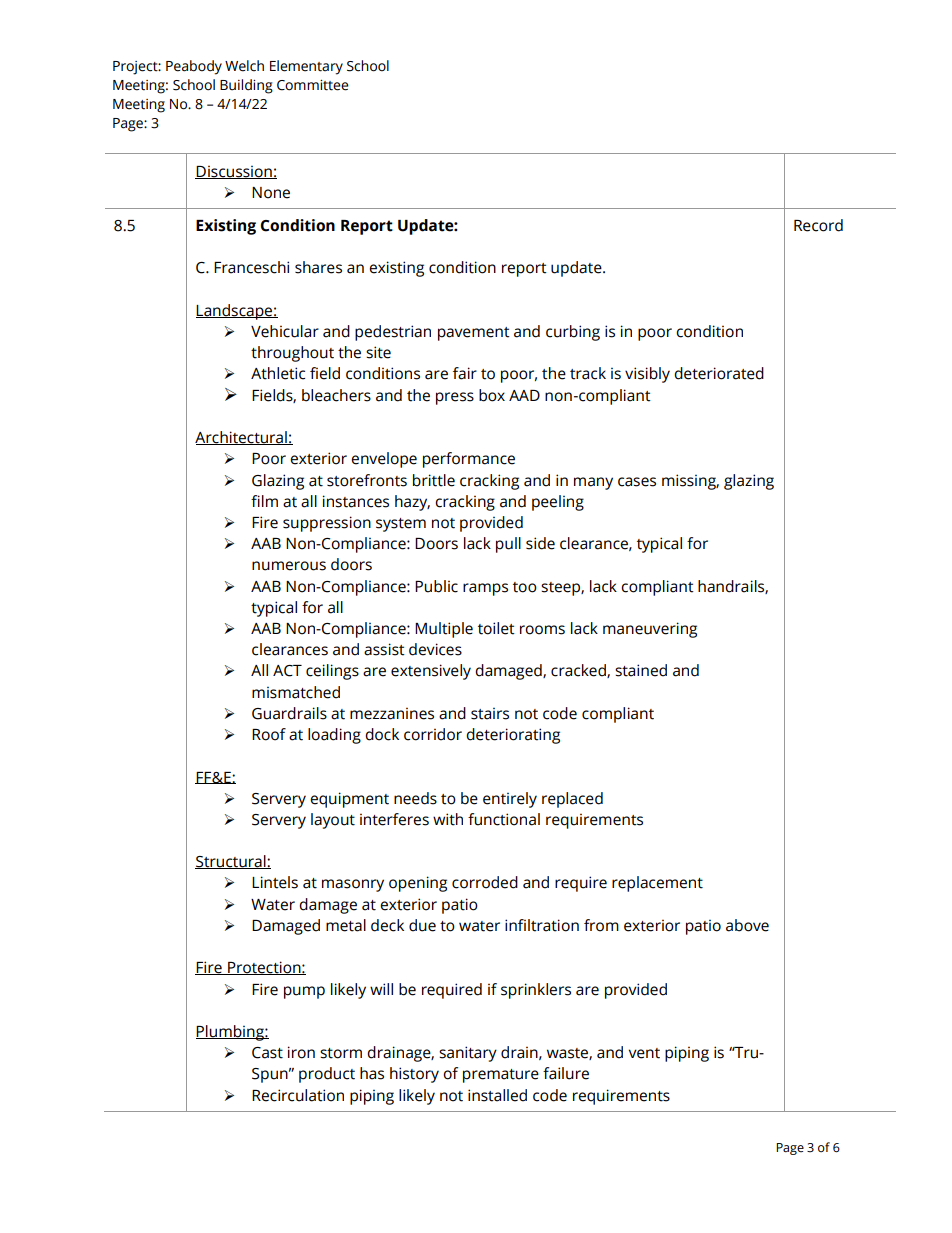  What do you see at coordinates (818, 225) in the screenshot?
I see `Record` at bounding box center [818, 225].
